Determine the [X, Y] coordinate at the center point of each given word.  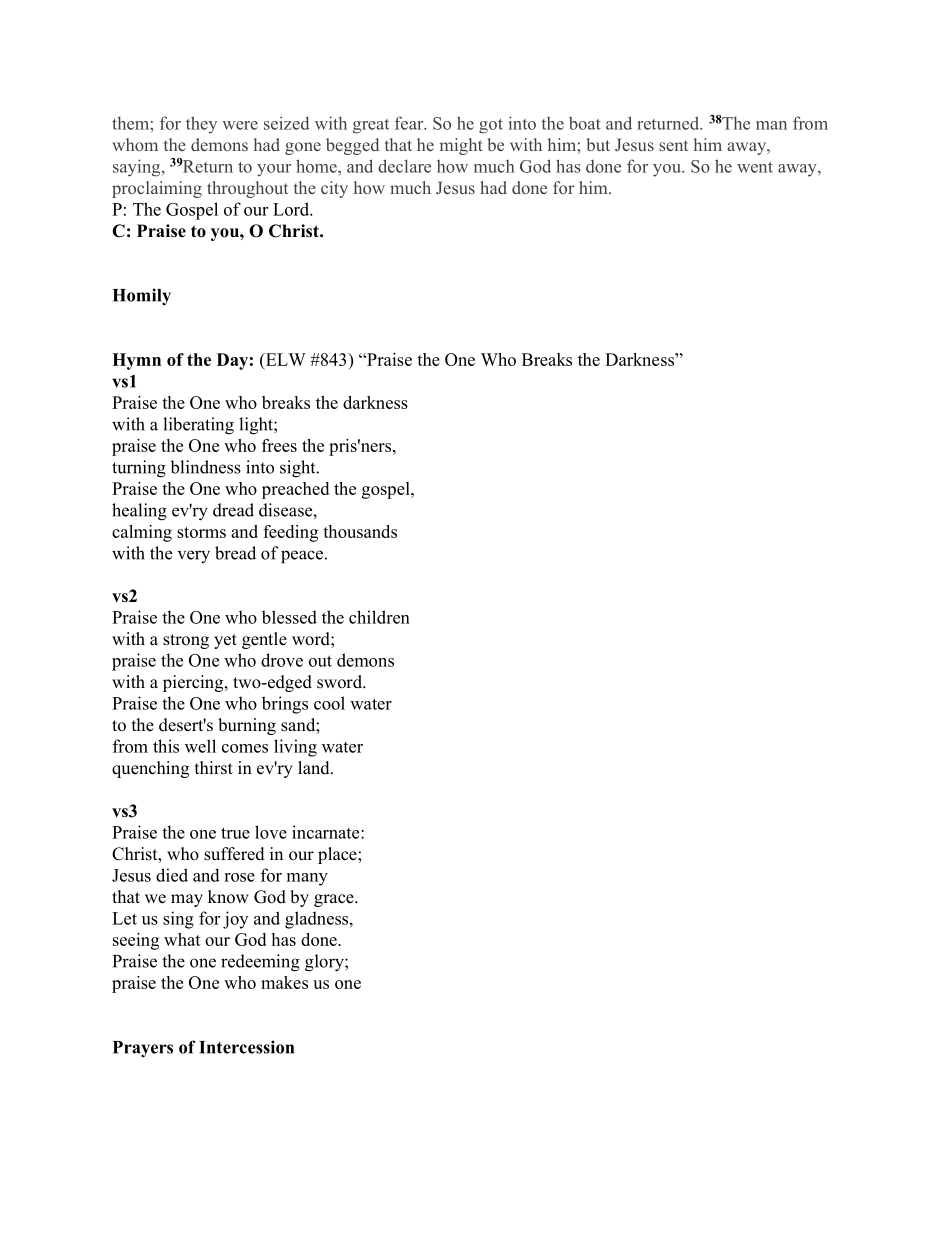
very [194, 557]
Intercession [246, 1047]
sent [673, 145]
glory [325, 963]
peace [302, 557]
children [379, 617]
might [461, 146]
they [201, 124]
